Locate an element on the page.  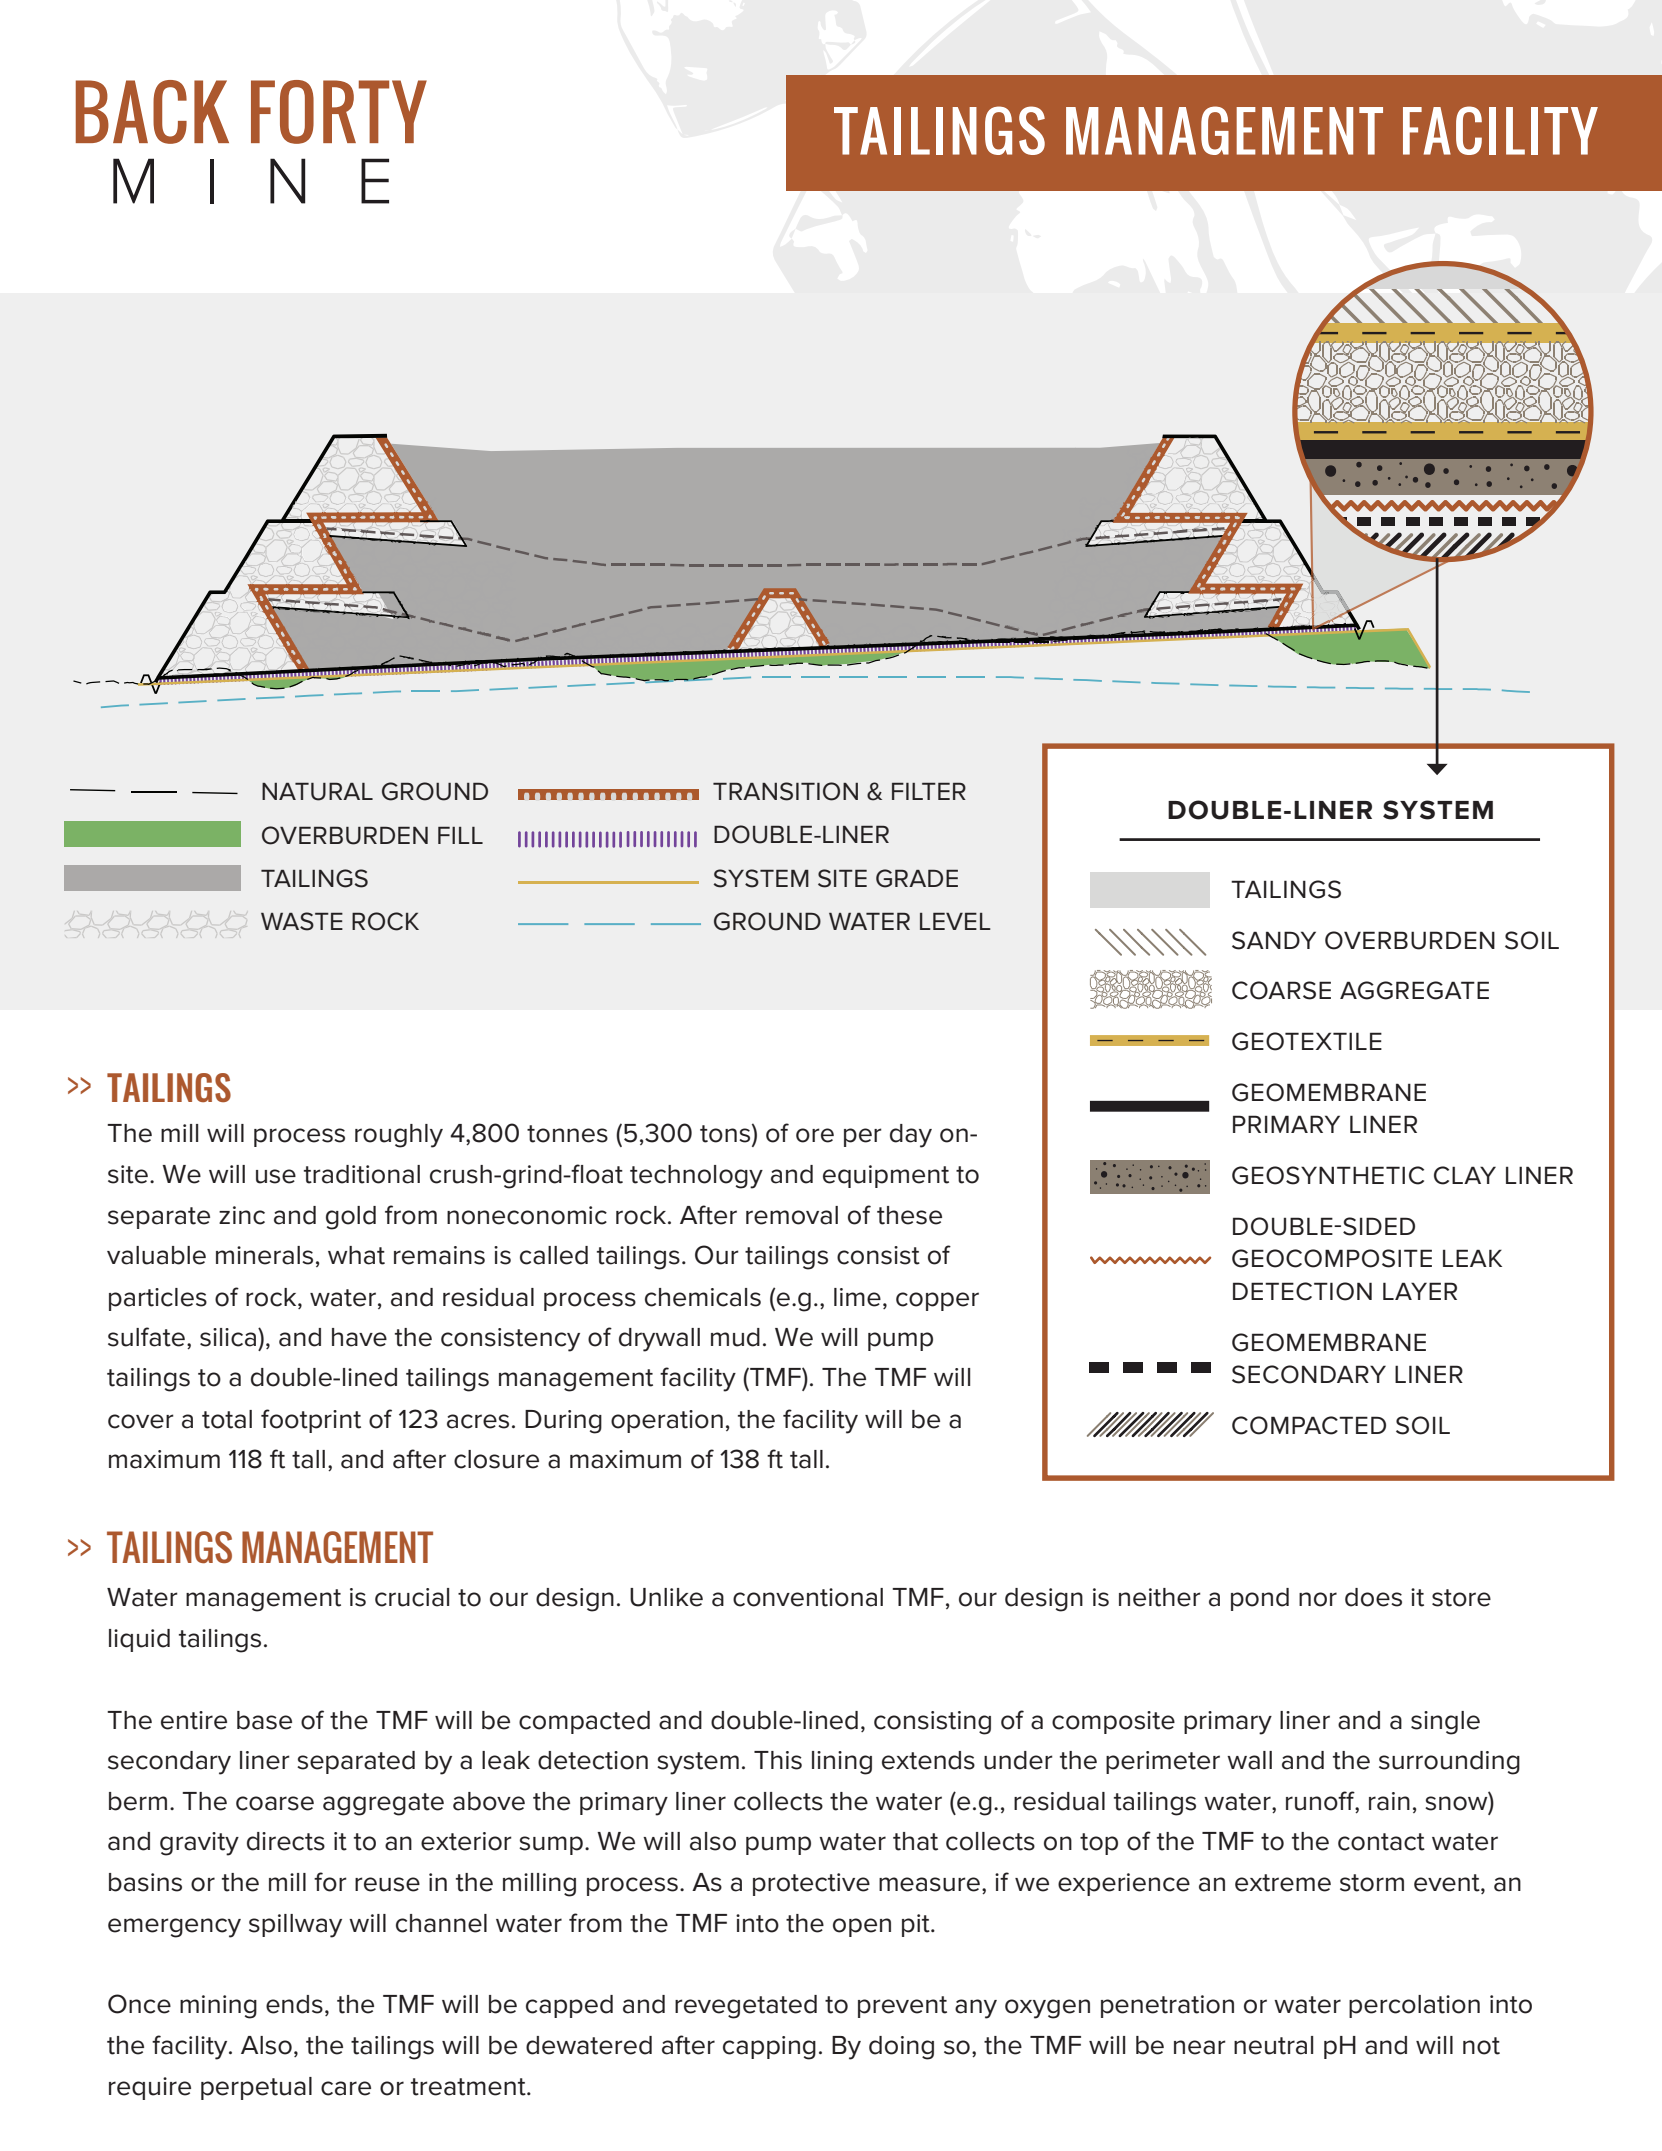
TRANSITION is located at coordinates (785, 791).
